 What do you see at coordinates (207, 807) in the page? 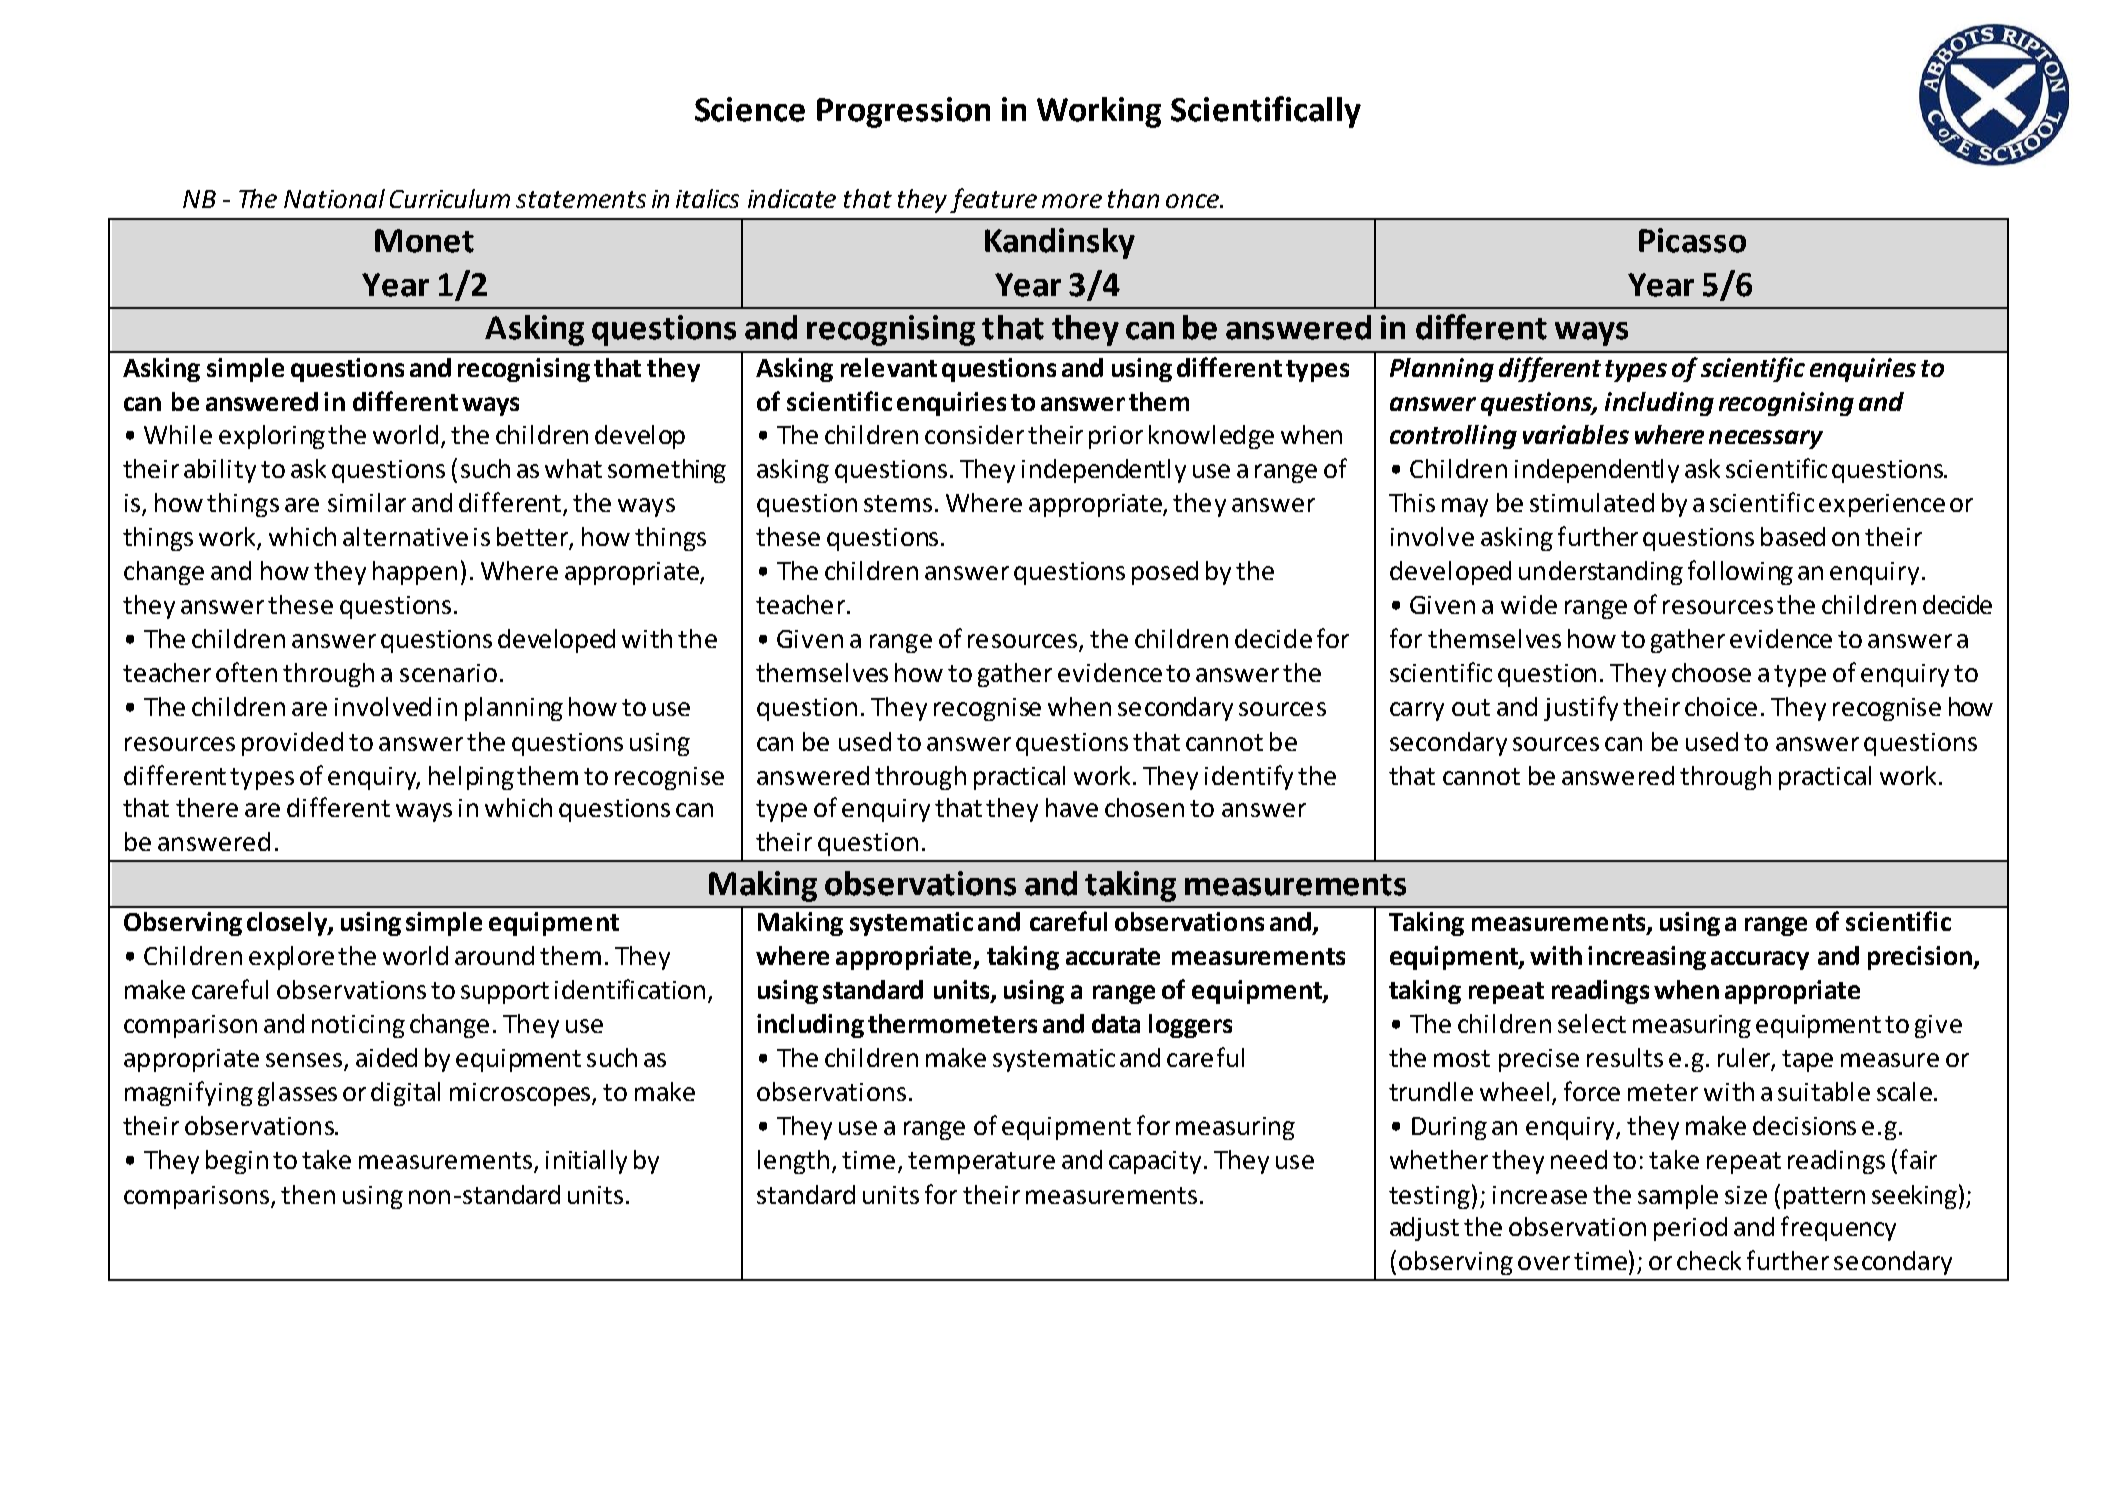
I see `there` at bounding box center [207, 807].
